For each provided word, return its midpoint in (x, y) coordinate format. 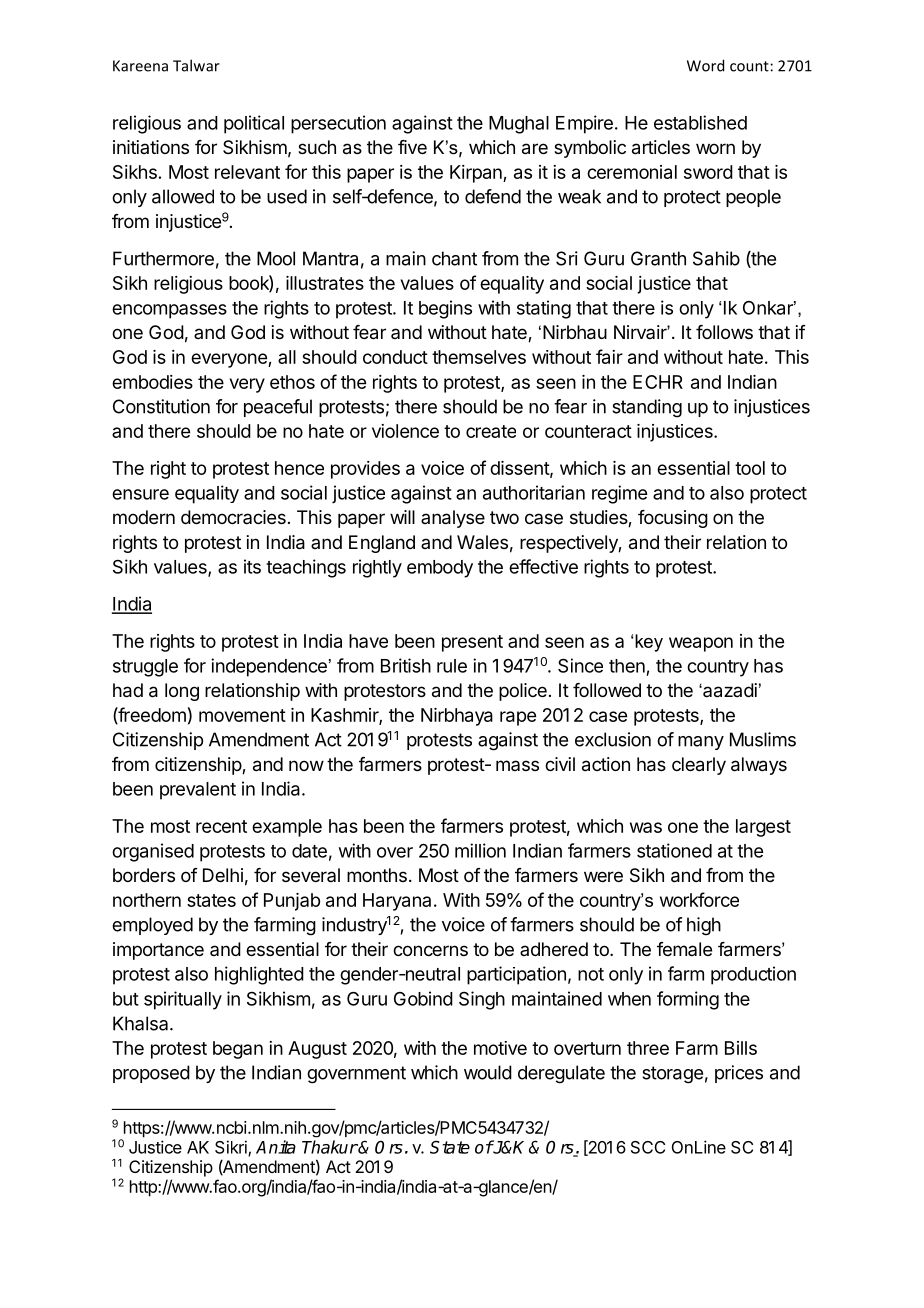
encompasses (169, 311)
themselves (479, 357)
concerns (430, 950)
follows (724, 332)
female (684, 949)
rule (452, 666)
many (701, 743)
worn (715, 148)
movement (242, 715)
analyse (453, 519)
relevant (247, 172)
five (412, 147)
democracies (233, 517)
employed (152, 926)
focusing (673, 519)
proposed (151, 1074)
